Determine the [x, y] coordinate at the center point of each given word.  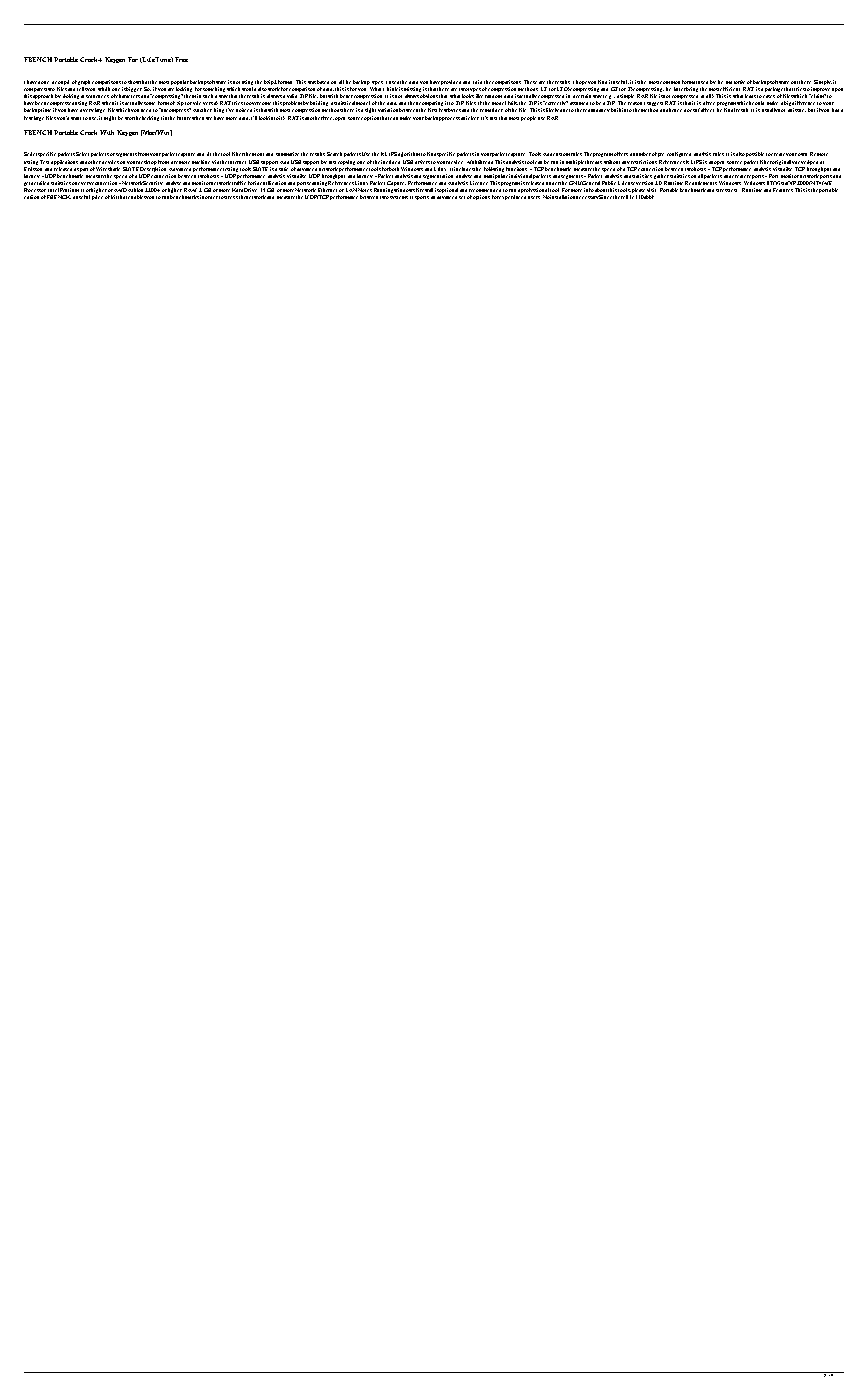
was [312, 82]
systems [399, 197]
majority [735, 84]
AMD [121, 190]
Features [783, 190]
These [530, 82]
